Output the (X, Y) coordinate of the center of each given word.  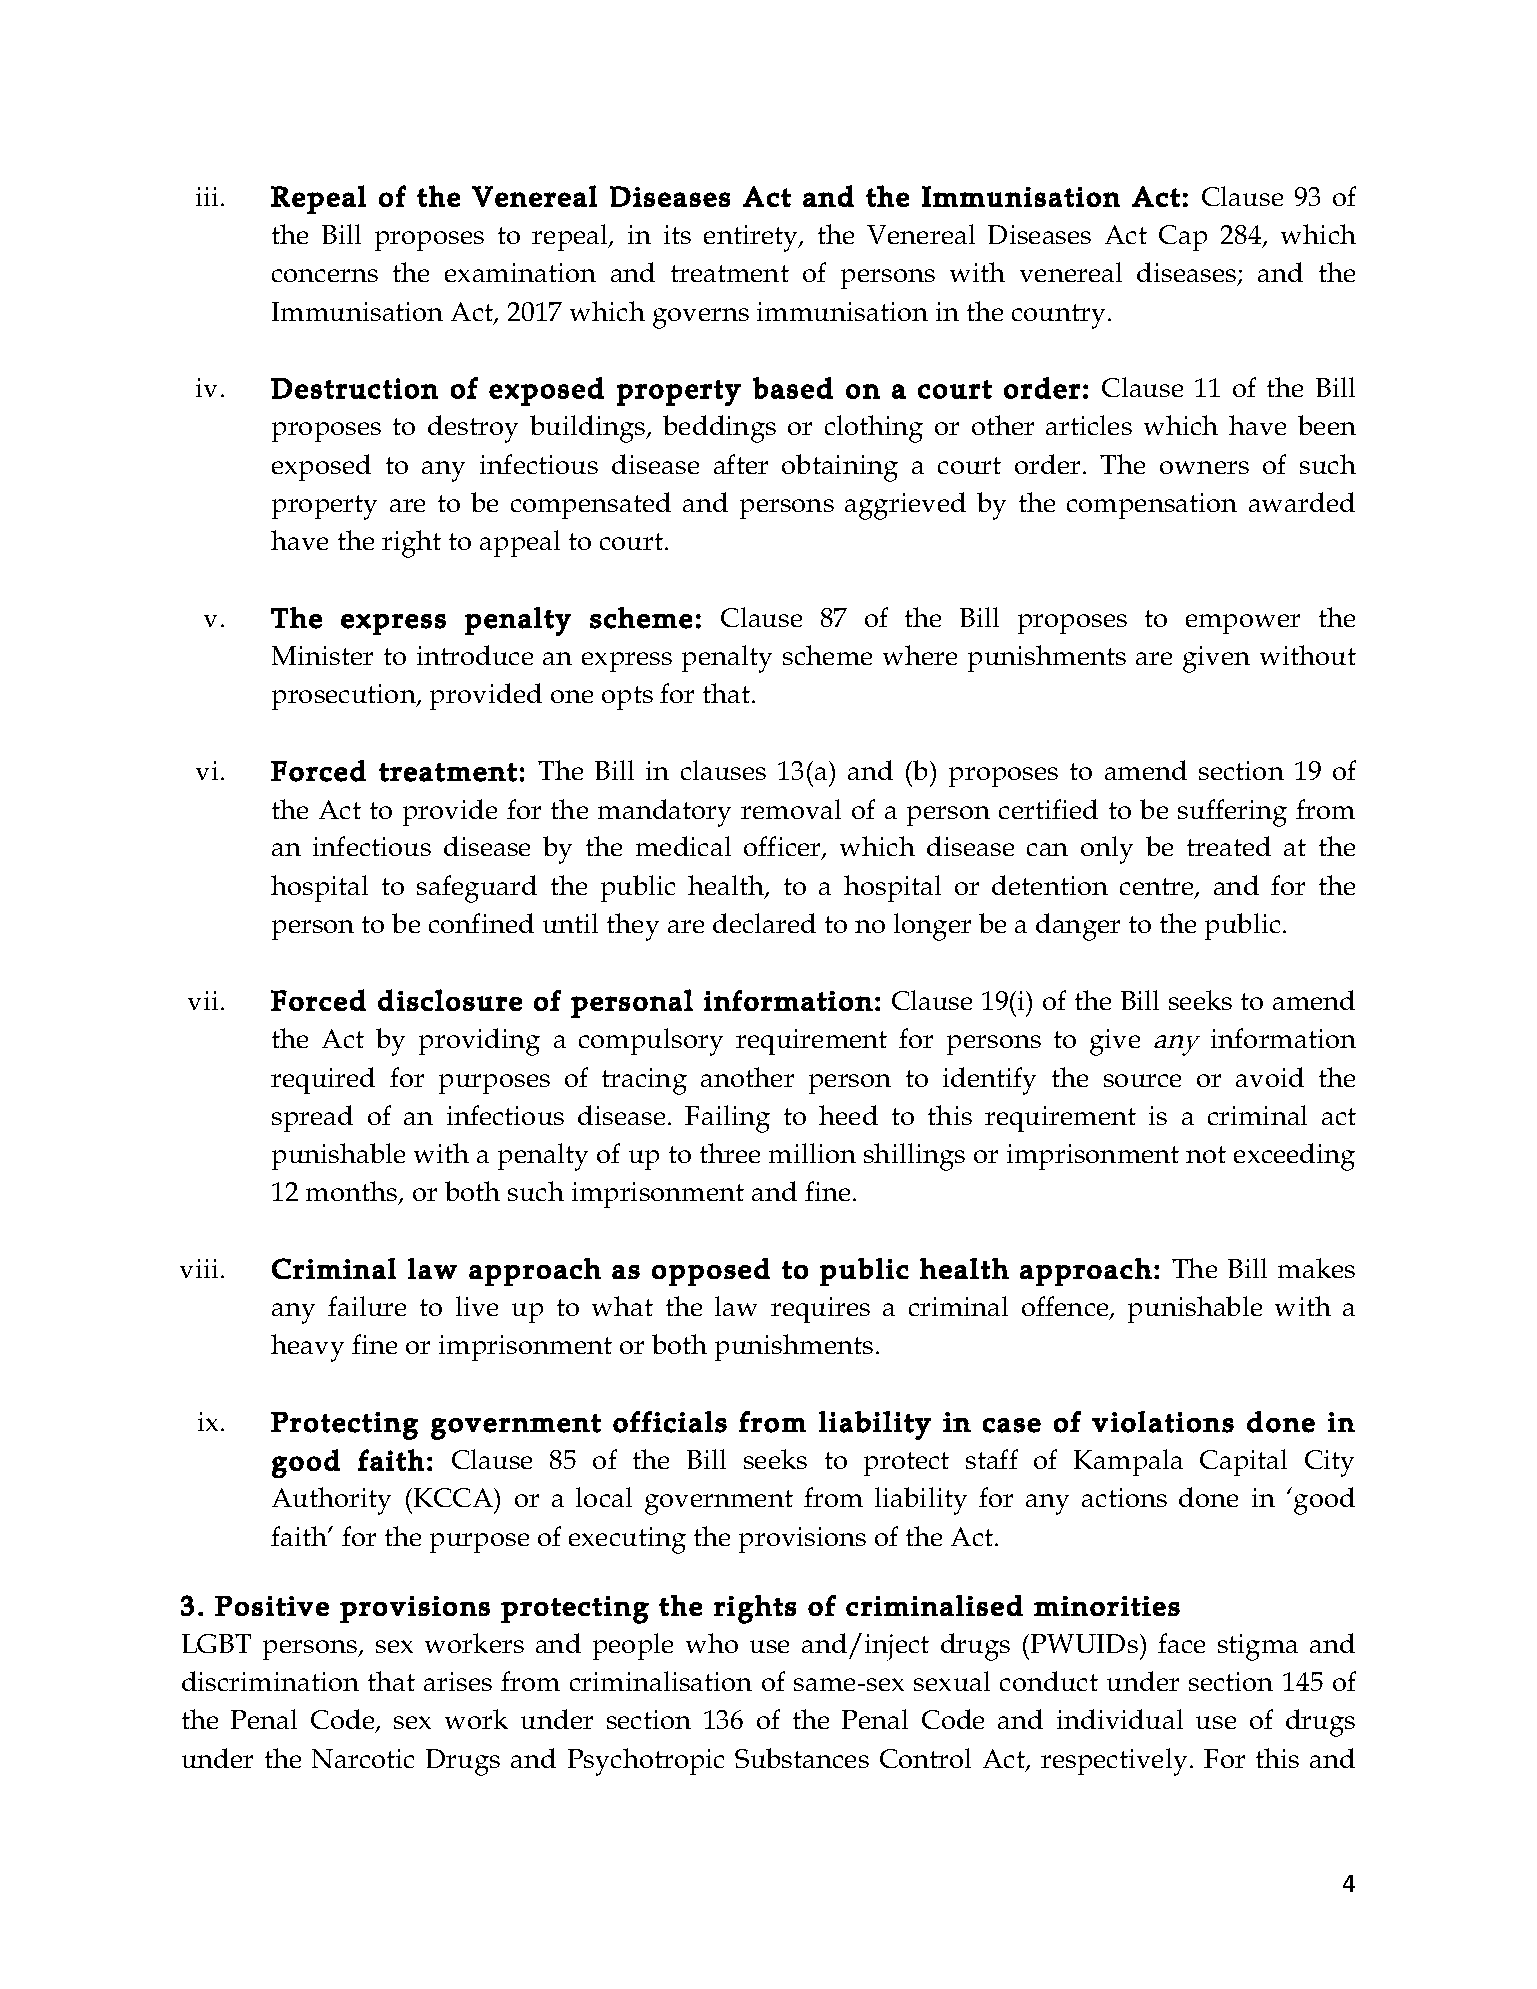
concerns (325, 275)
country (1058, 316)
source (1142, 1080)
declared (764, 923)
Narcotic (363, 1758)
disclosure (450, 1000)
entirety (752, 238)
